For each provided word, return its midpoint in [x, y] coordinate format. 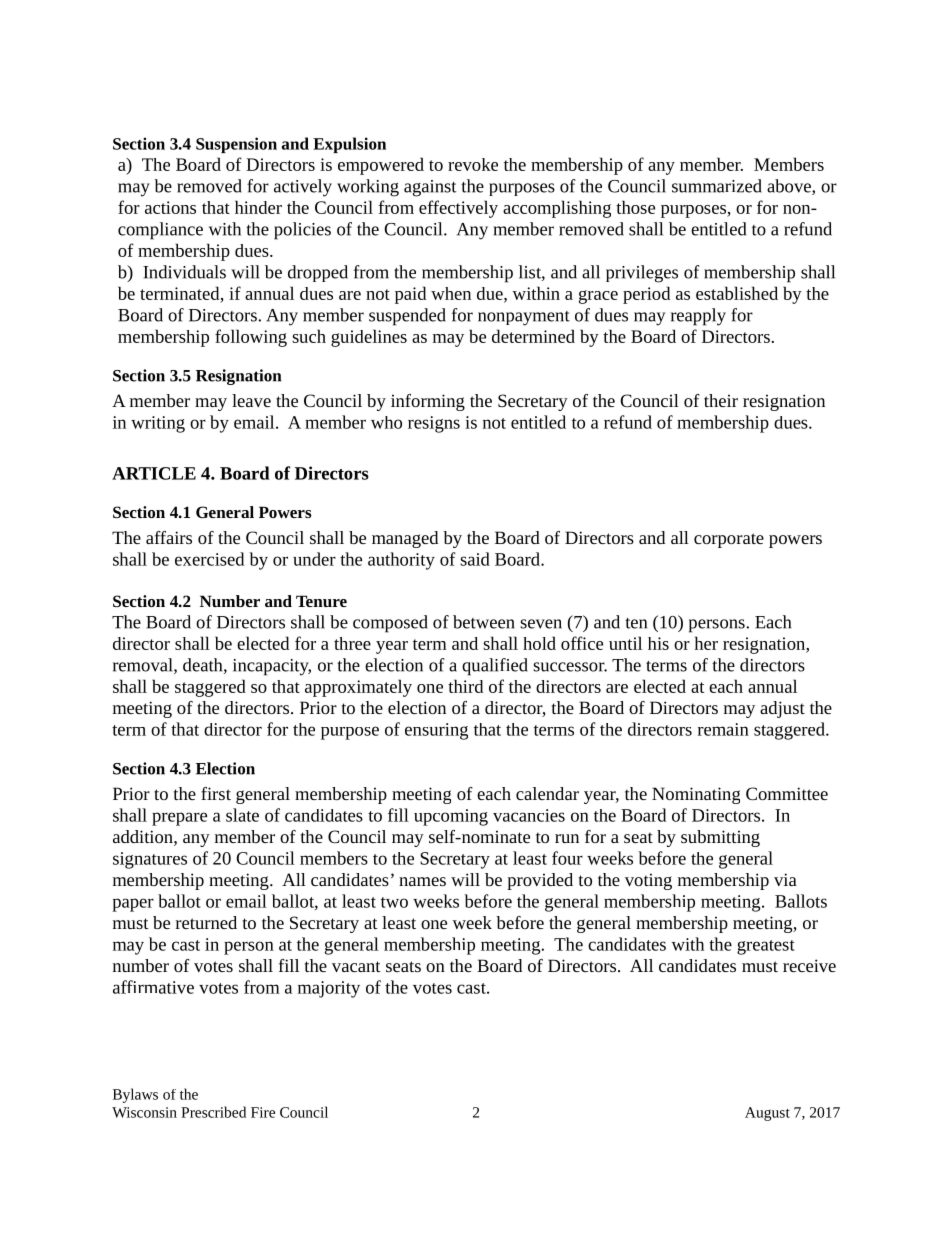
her [706, 643]
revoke [473, 164]
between [484, 622]
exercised [209, 559]
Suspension [236, 145]
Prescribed [213, 1112]
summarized [717, 186]
